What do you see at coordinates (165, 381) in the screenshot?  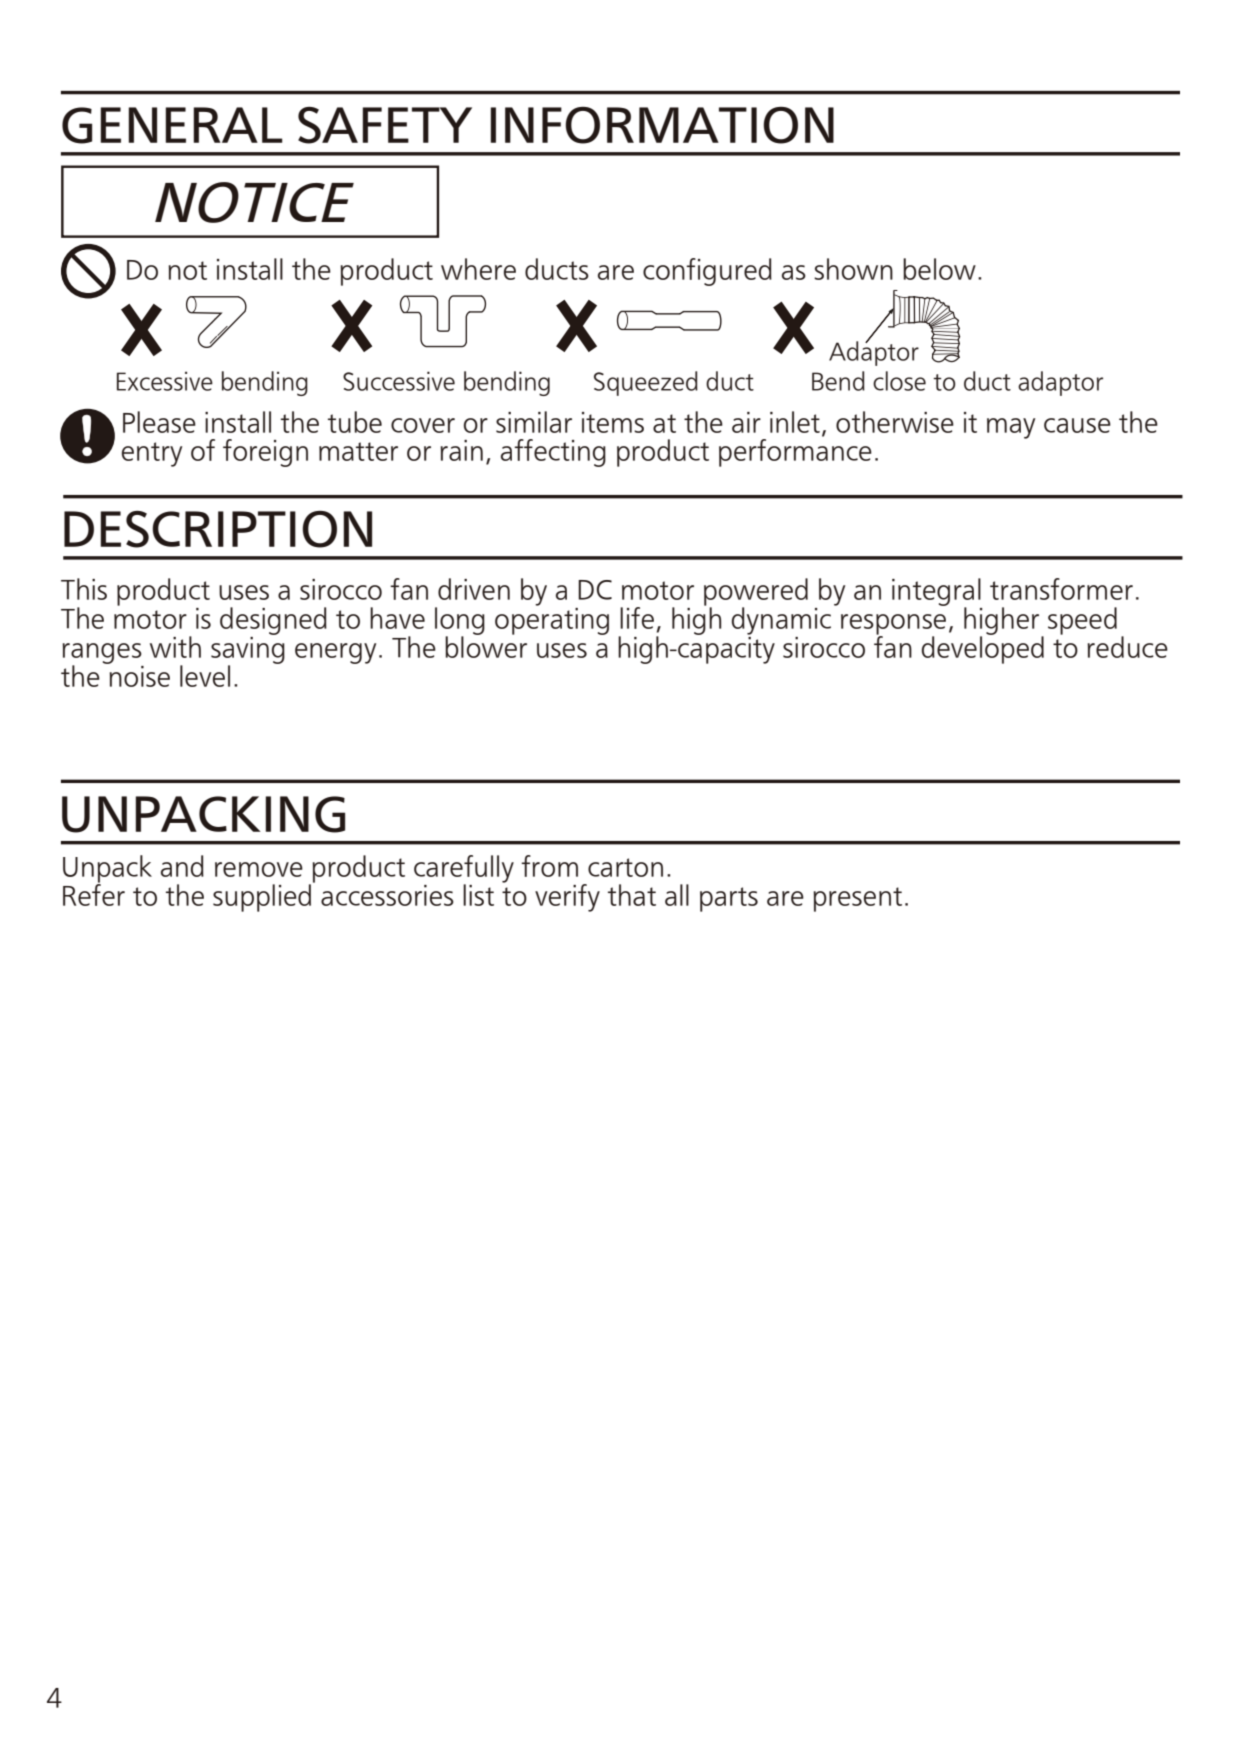 I see `Excessive` at bounding box center [165, 381].
